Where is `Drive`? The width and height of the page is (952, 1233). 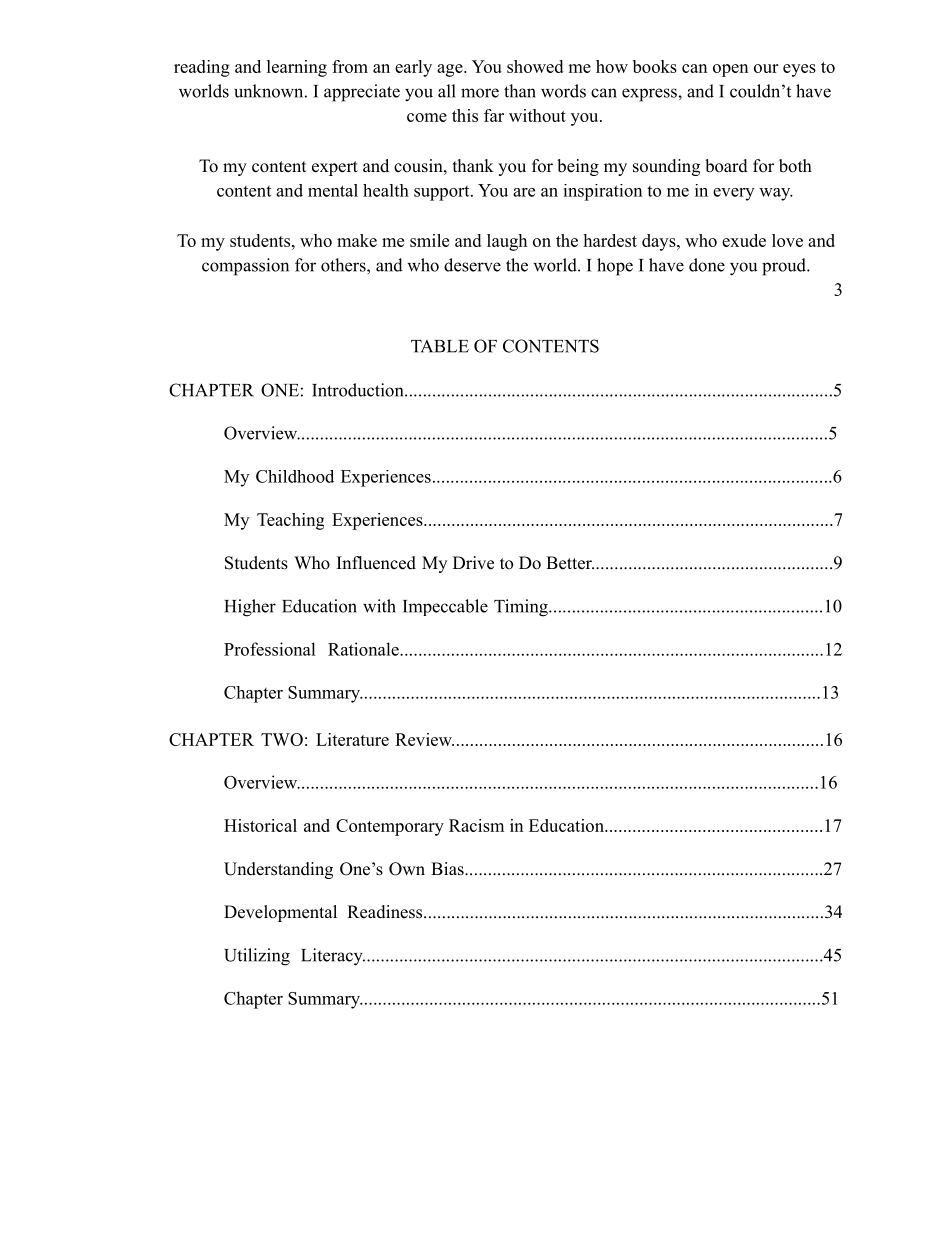
Drive is located at coordinates (473, 563).
